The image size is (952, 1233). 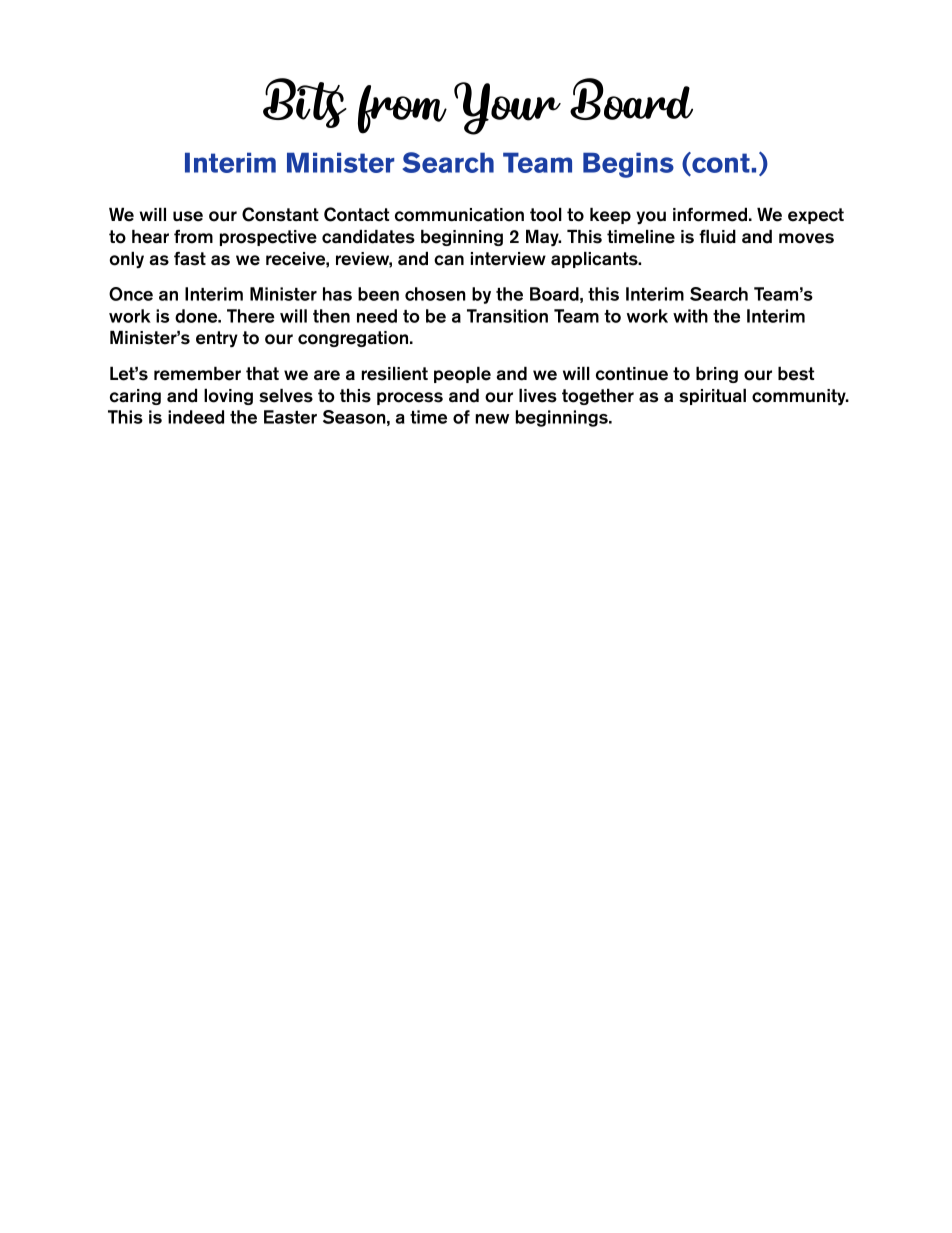 I want to click on fast, so click(x=190, y=259).
